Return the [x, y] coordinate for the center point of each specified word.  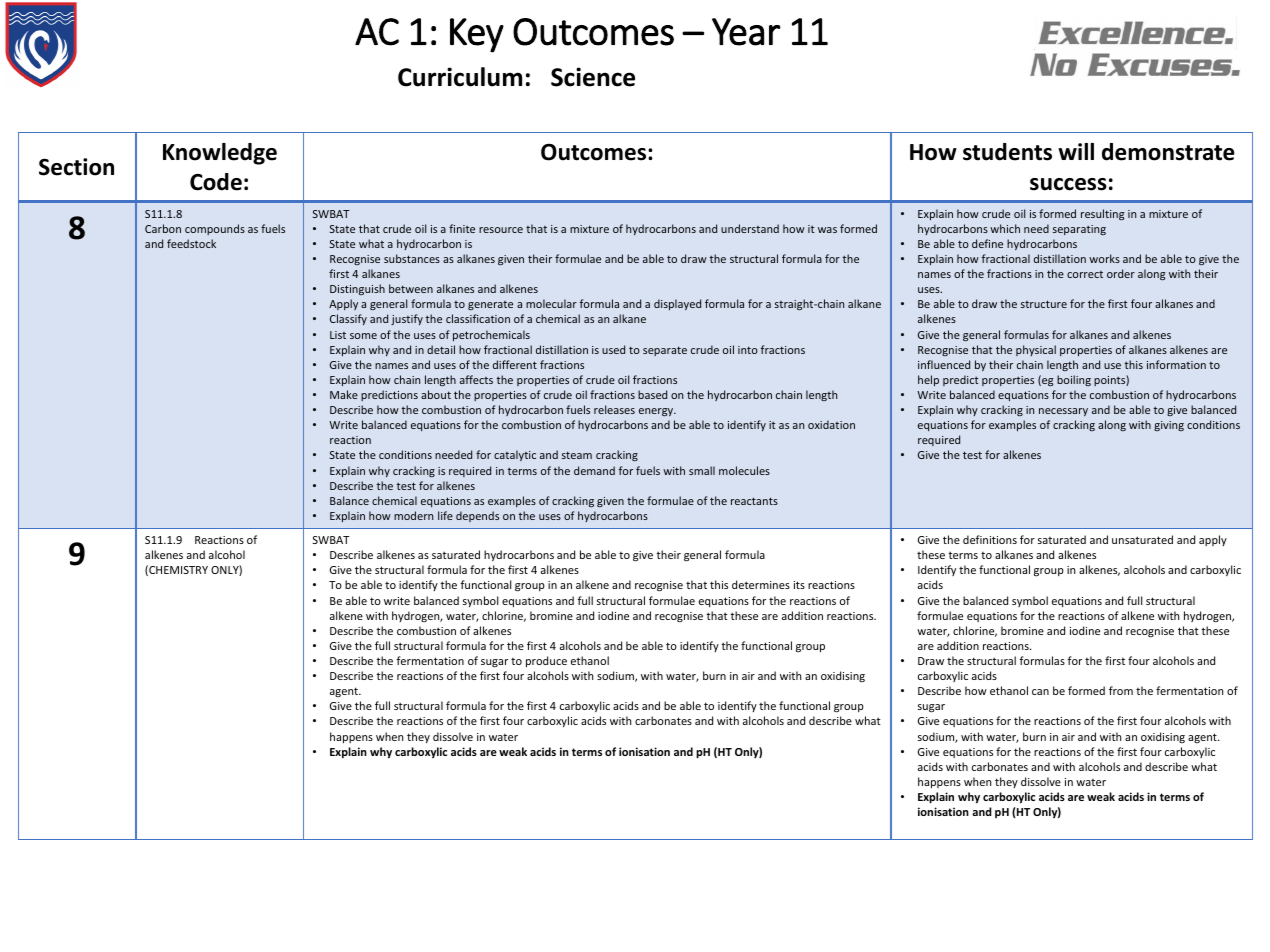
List [338, 335]
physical [1036, 350]
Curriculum [460, 77]
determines [761, 584]
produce [546, 662]
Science [593, 77]
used [613, 349]
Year [746, 32]
